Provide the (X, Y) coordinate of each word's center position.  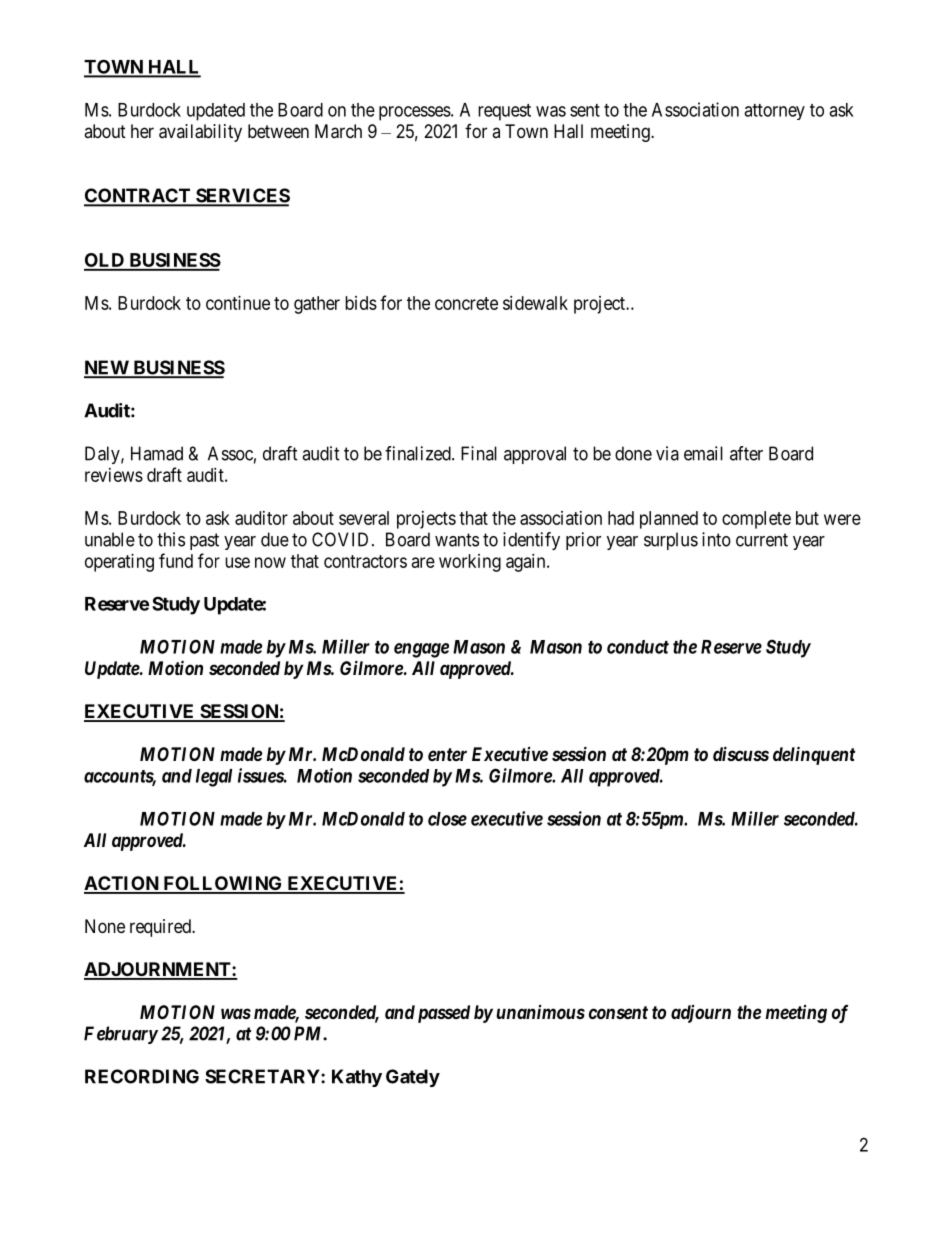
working (470, 563)
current (762, 540)
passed (444, 1014)
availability (200, 133)
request (504, 112)
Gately (413, 1078)
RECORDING (142, 1076)
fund (176, 560)
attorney (774, 112)
